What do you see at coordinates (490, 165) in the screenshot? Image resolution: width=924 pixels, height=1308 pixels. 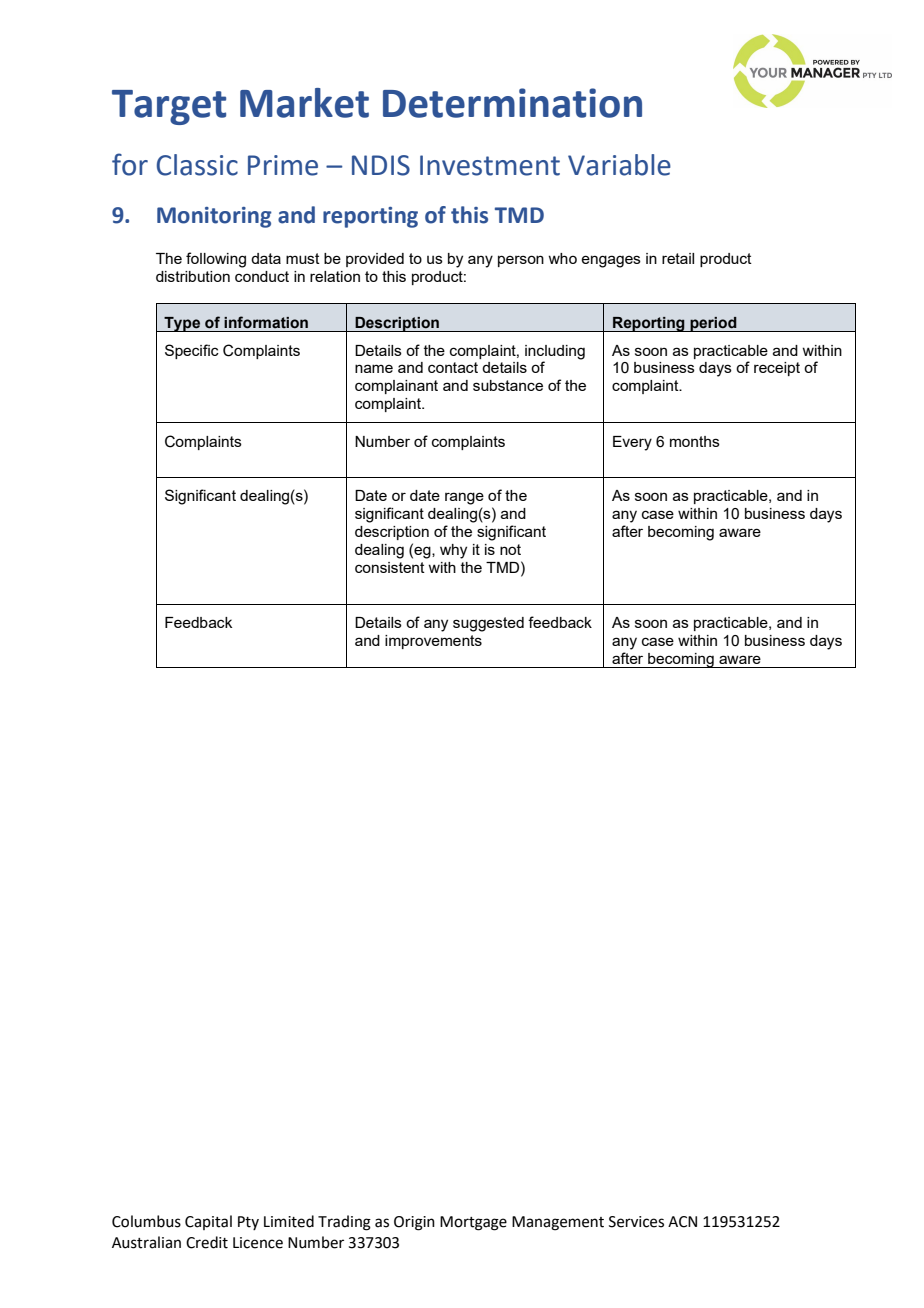 I see `Investment` at bounding box center [490, 165].
